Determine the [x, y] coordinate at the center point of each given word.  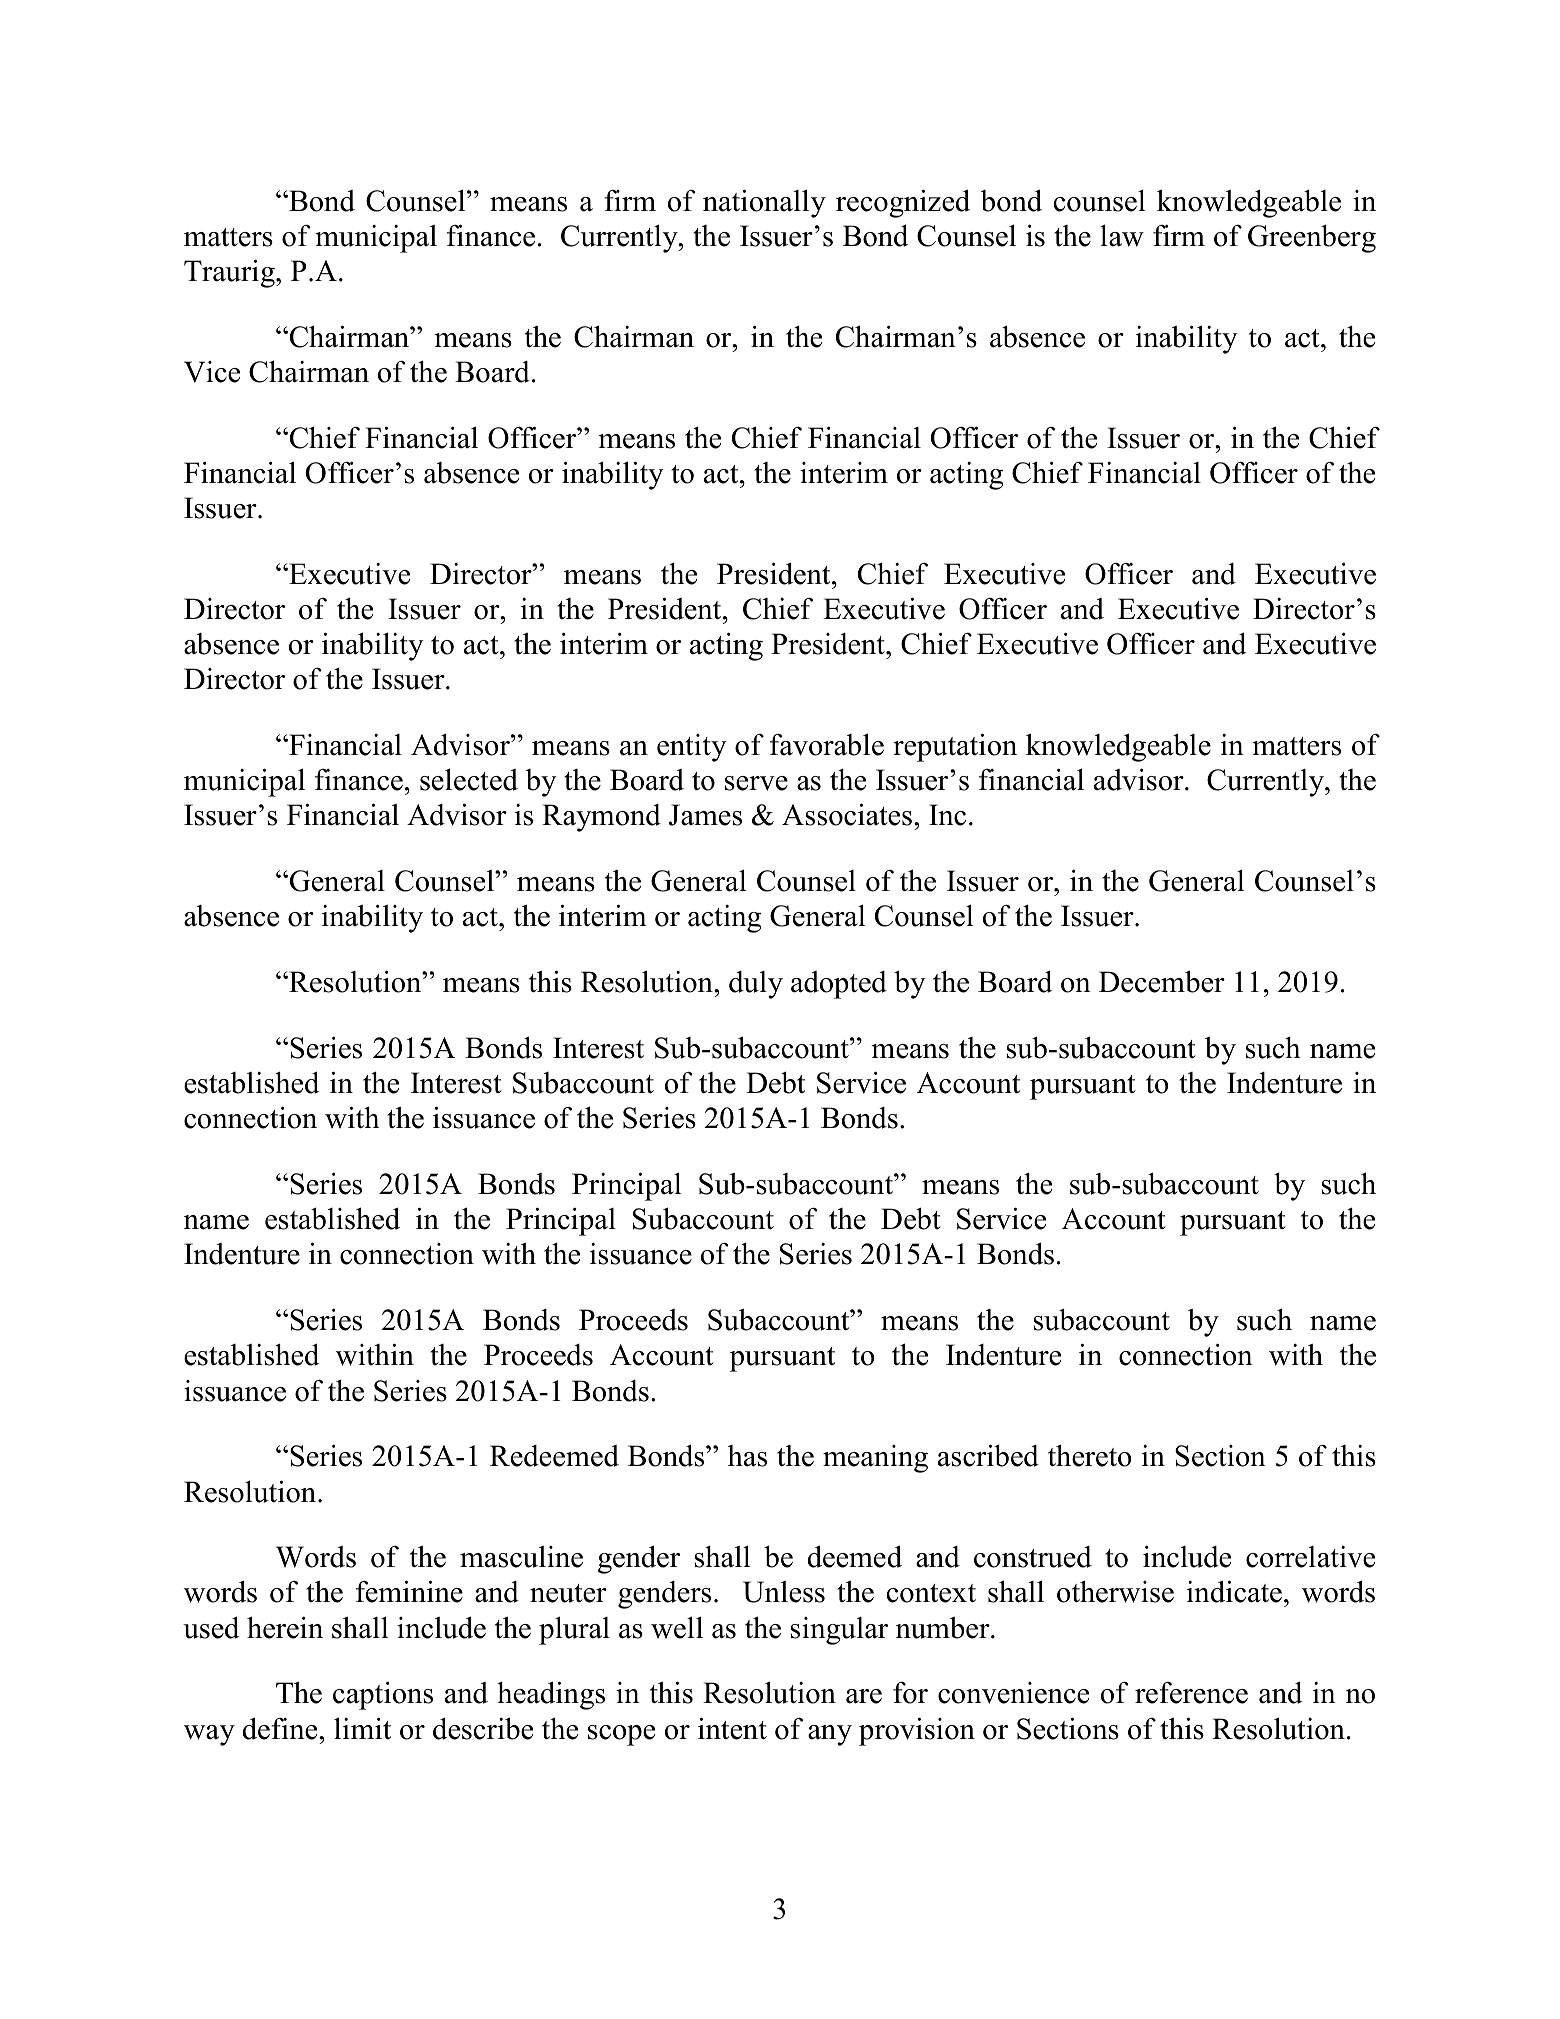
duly [756, 985]
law [1122, 235]
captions [383, 1695]
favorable [827, 744]
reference [1191, 1693]
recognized [903, 203]
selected [469, 779]
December [1162, 981]
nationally [764, 203]
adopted [839, 985]
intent [732, 1728]
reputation [955, 747]
